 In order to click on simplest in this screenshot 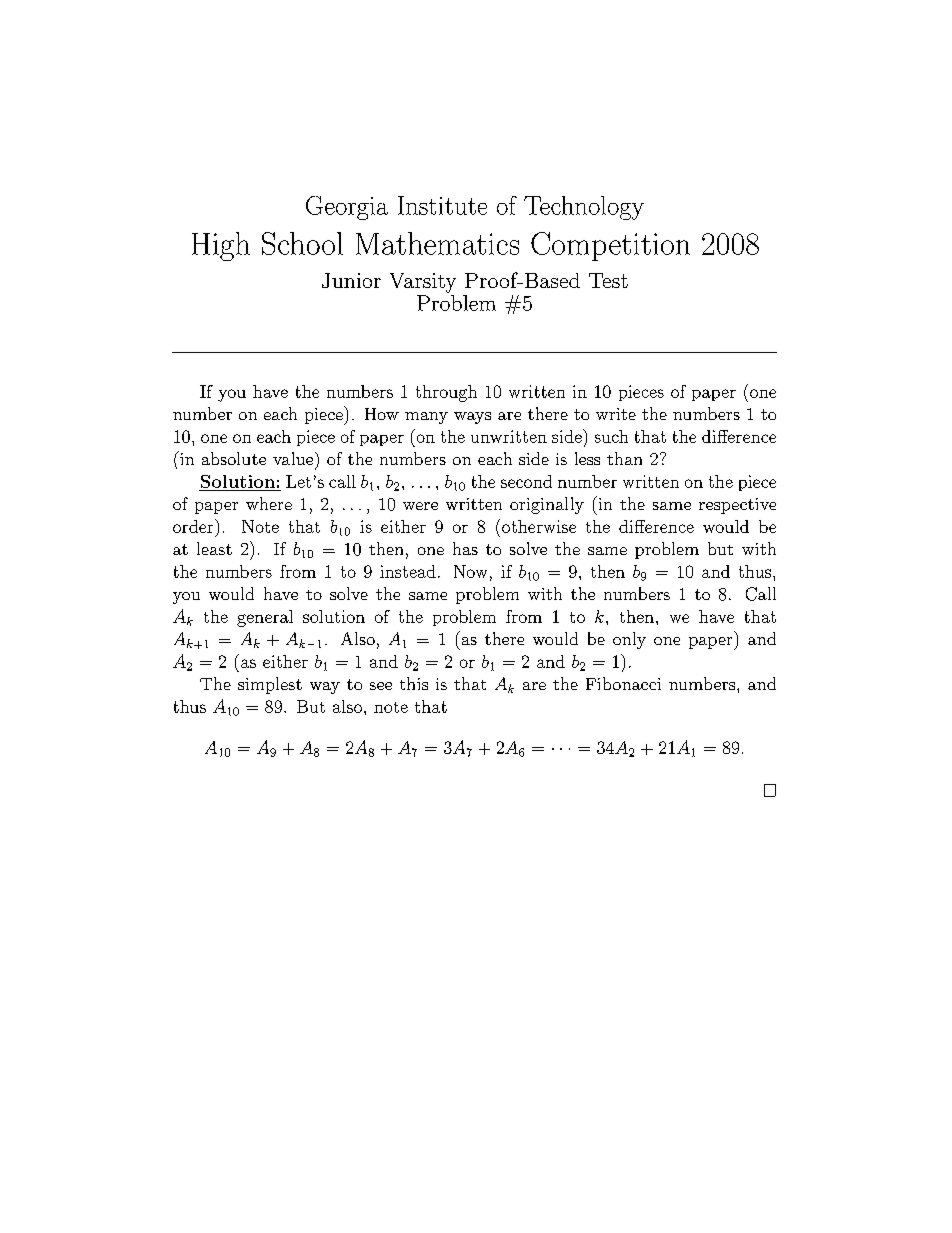, I will do `click(270, 685)`.
